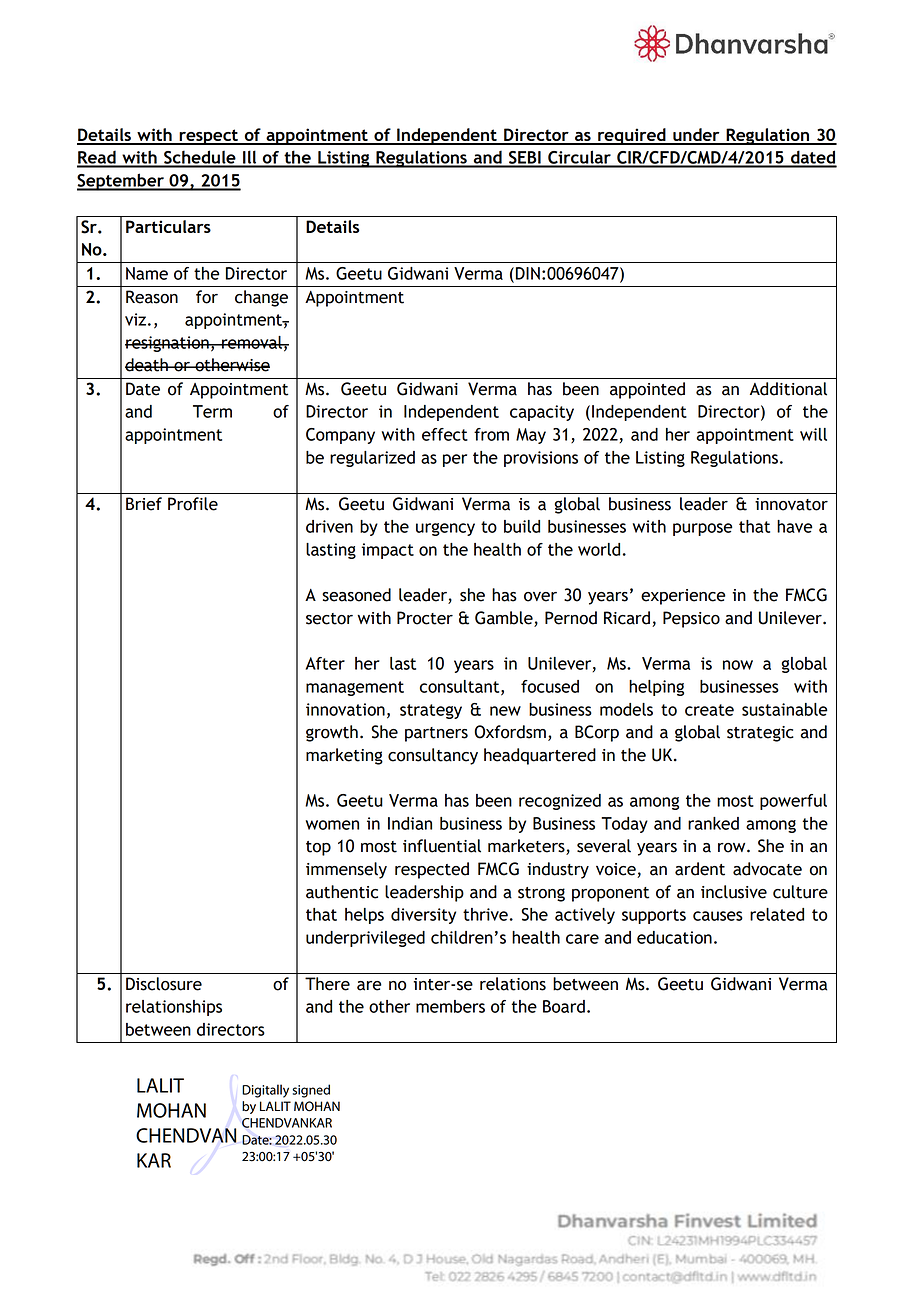  Describe the element at coordinates (683, 597) in the screenshot. I see `experience` at that location.
